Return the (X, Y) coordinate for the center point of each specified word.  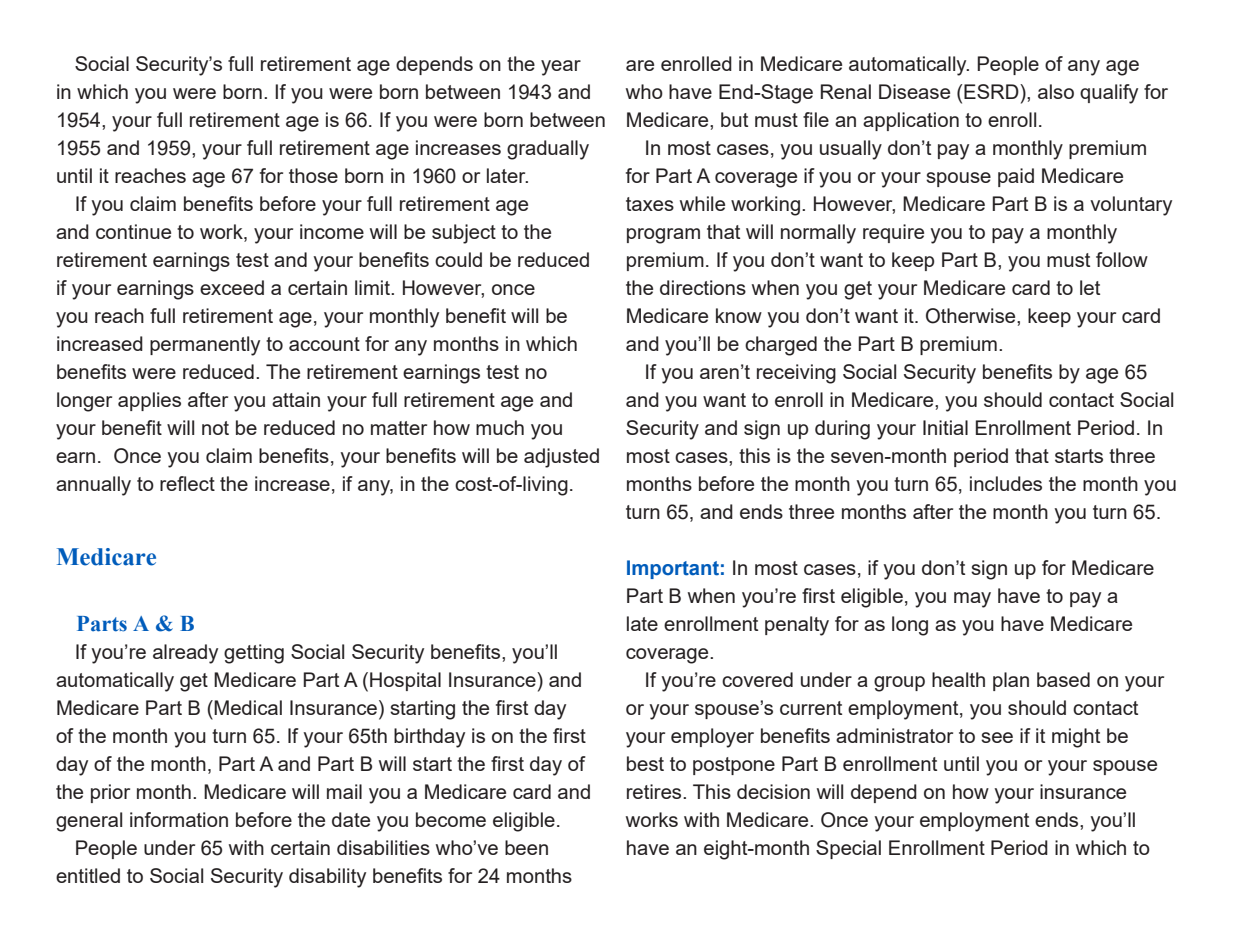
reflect (187, 483)
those (313, 175)
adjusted (561, 458)
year (561, 68)
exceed (232, 287)
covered (757, 679)
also (1056, 91)
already (185, 654)
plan (1011, 681)
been (526, 847)
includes (1006, 483)
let (1090, 287)
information (179, 819)
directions (703, 287)
